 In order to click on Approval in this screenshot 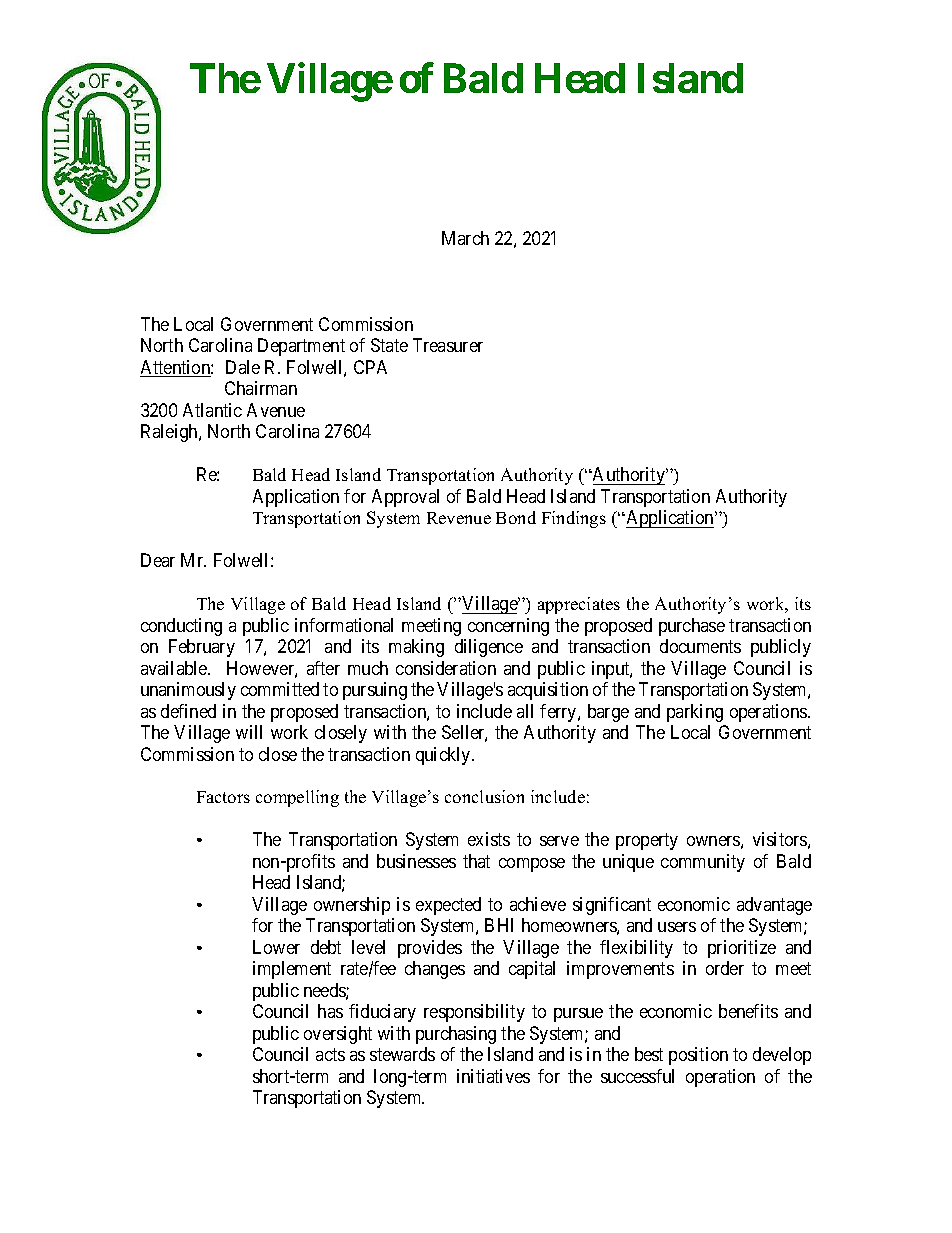, I will do `click(405, 498)`.
